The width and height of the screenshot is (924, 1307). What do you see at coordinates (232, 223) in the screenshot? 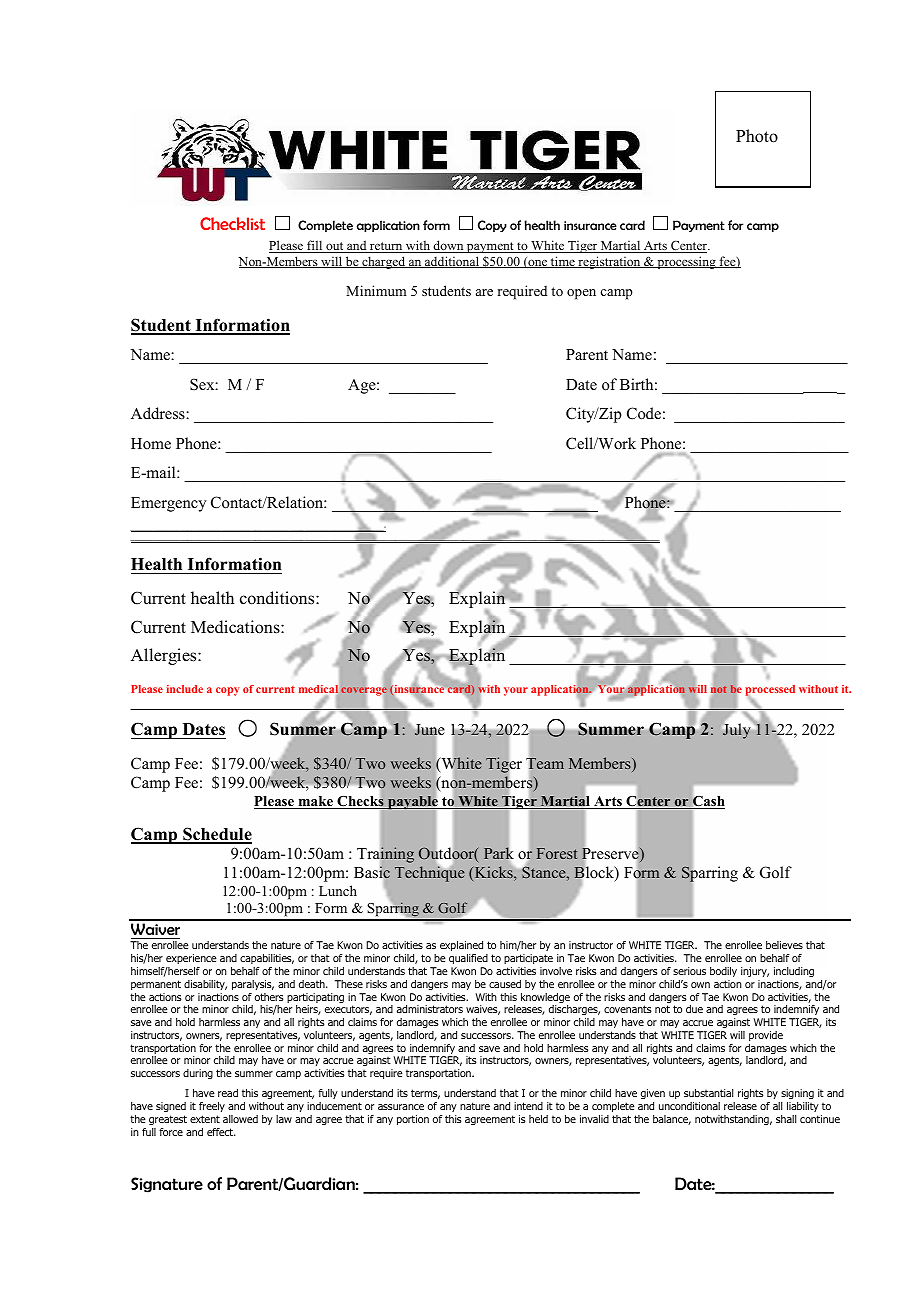
I see `Checklist` at bounding box center [232, 223].
